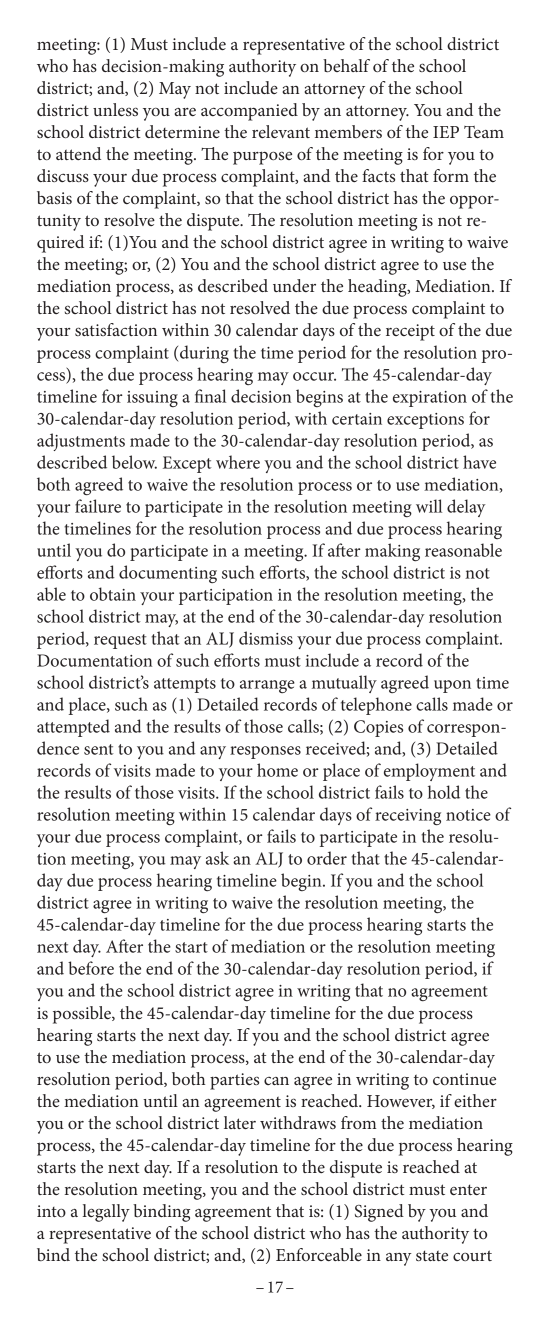 This image has width=550, height=1321. What do you see at coordinates (249, 112) in the image?
I see `accompanied` at bounding box center [249, 112].
